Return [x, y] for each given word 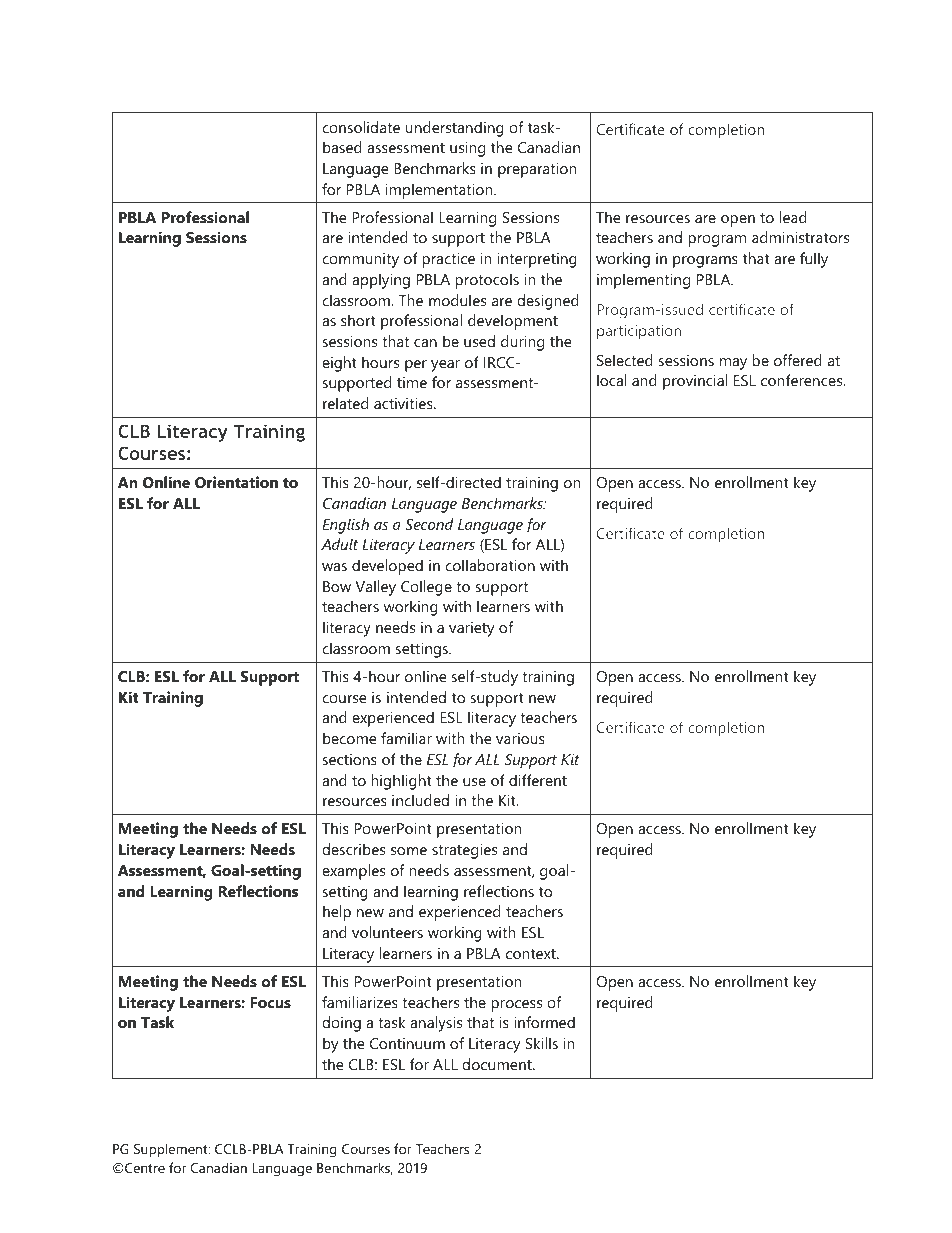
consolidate [361, 127]
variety [472, 629]
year [445, 366]
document [498, 1064]
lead [793, 217]
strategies [464, 851]
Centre [144, 1168]
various [520, 738]
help [337, 913]
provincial [695, 382]
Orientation [236, 482]
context [532, 954]
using [467, 149]
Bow [337, 586]
